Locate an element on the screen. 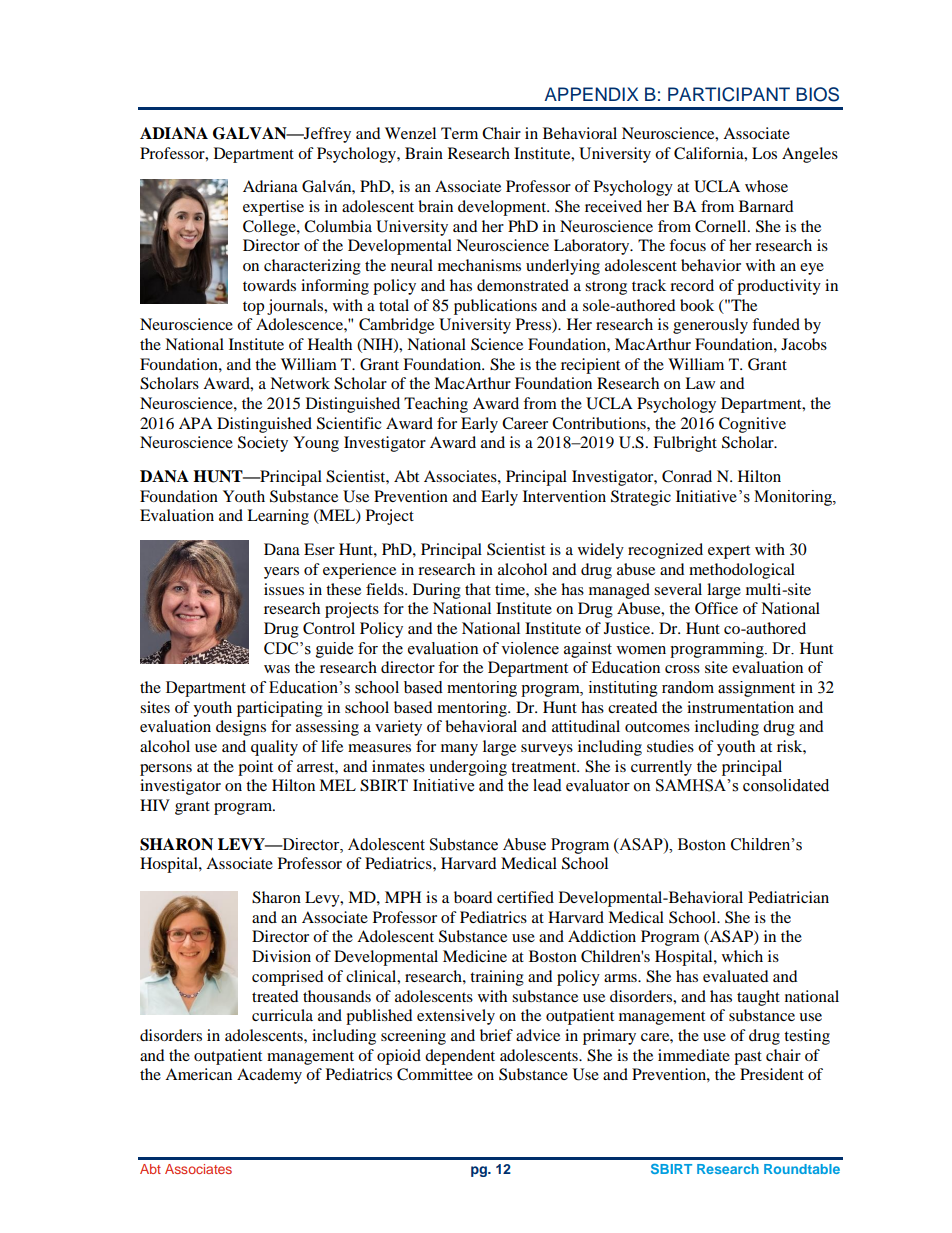  Roundtable is located at coordinates (802, 1169).
